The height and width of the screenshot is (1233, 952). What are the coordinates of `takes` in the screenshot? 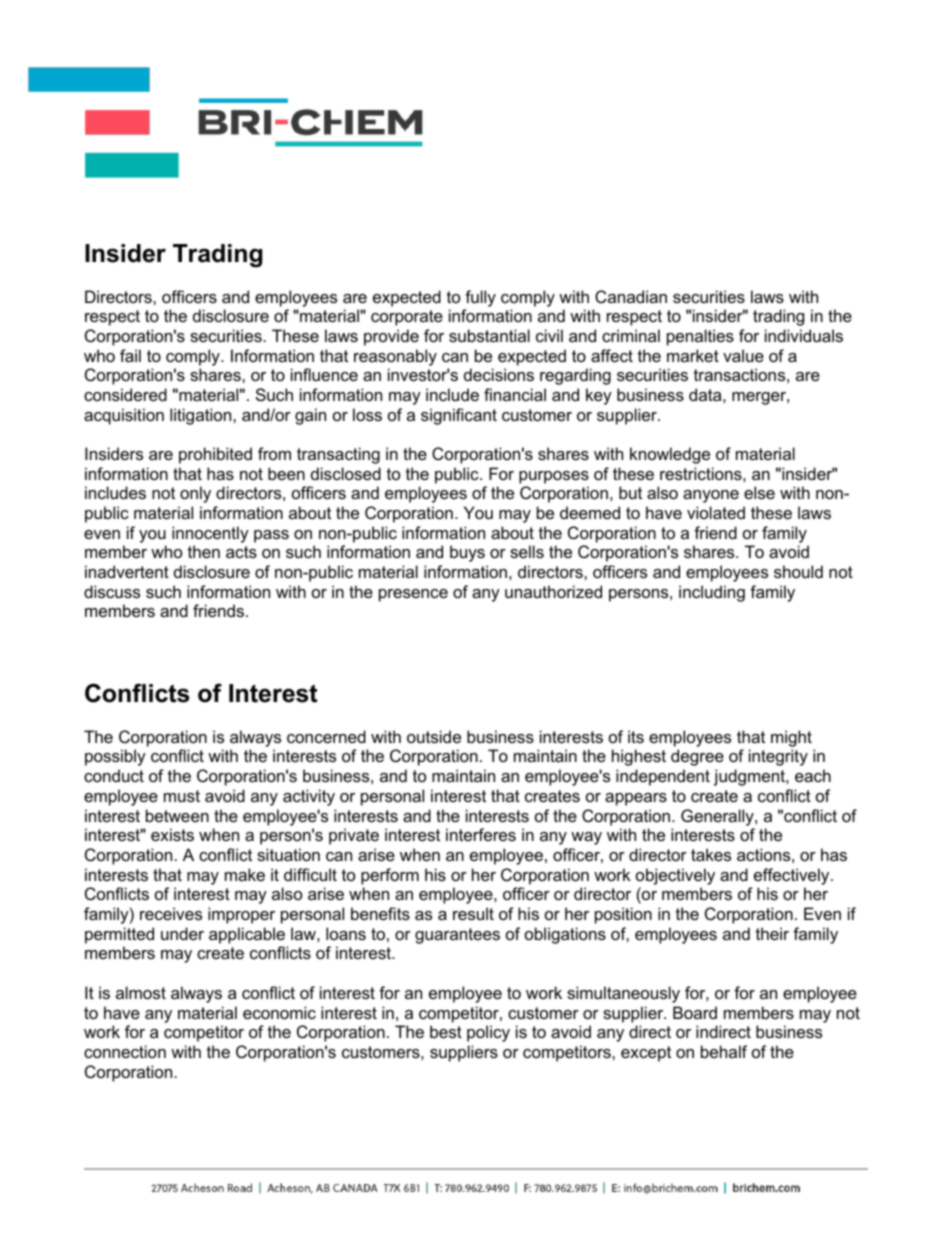 It's located at (711, 854).
